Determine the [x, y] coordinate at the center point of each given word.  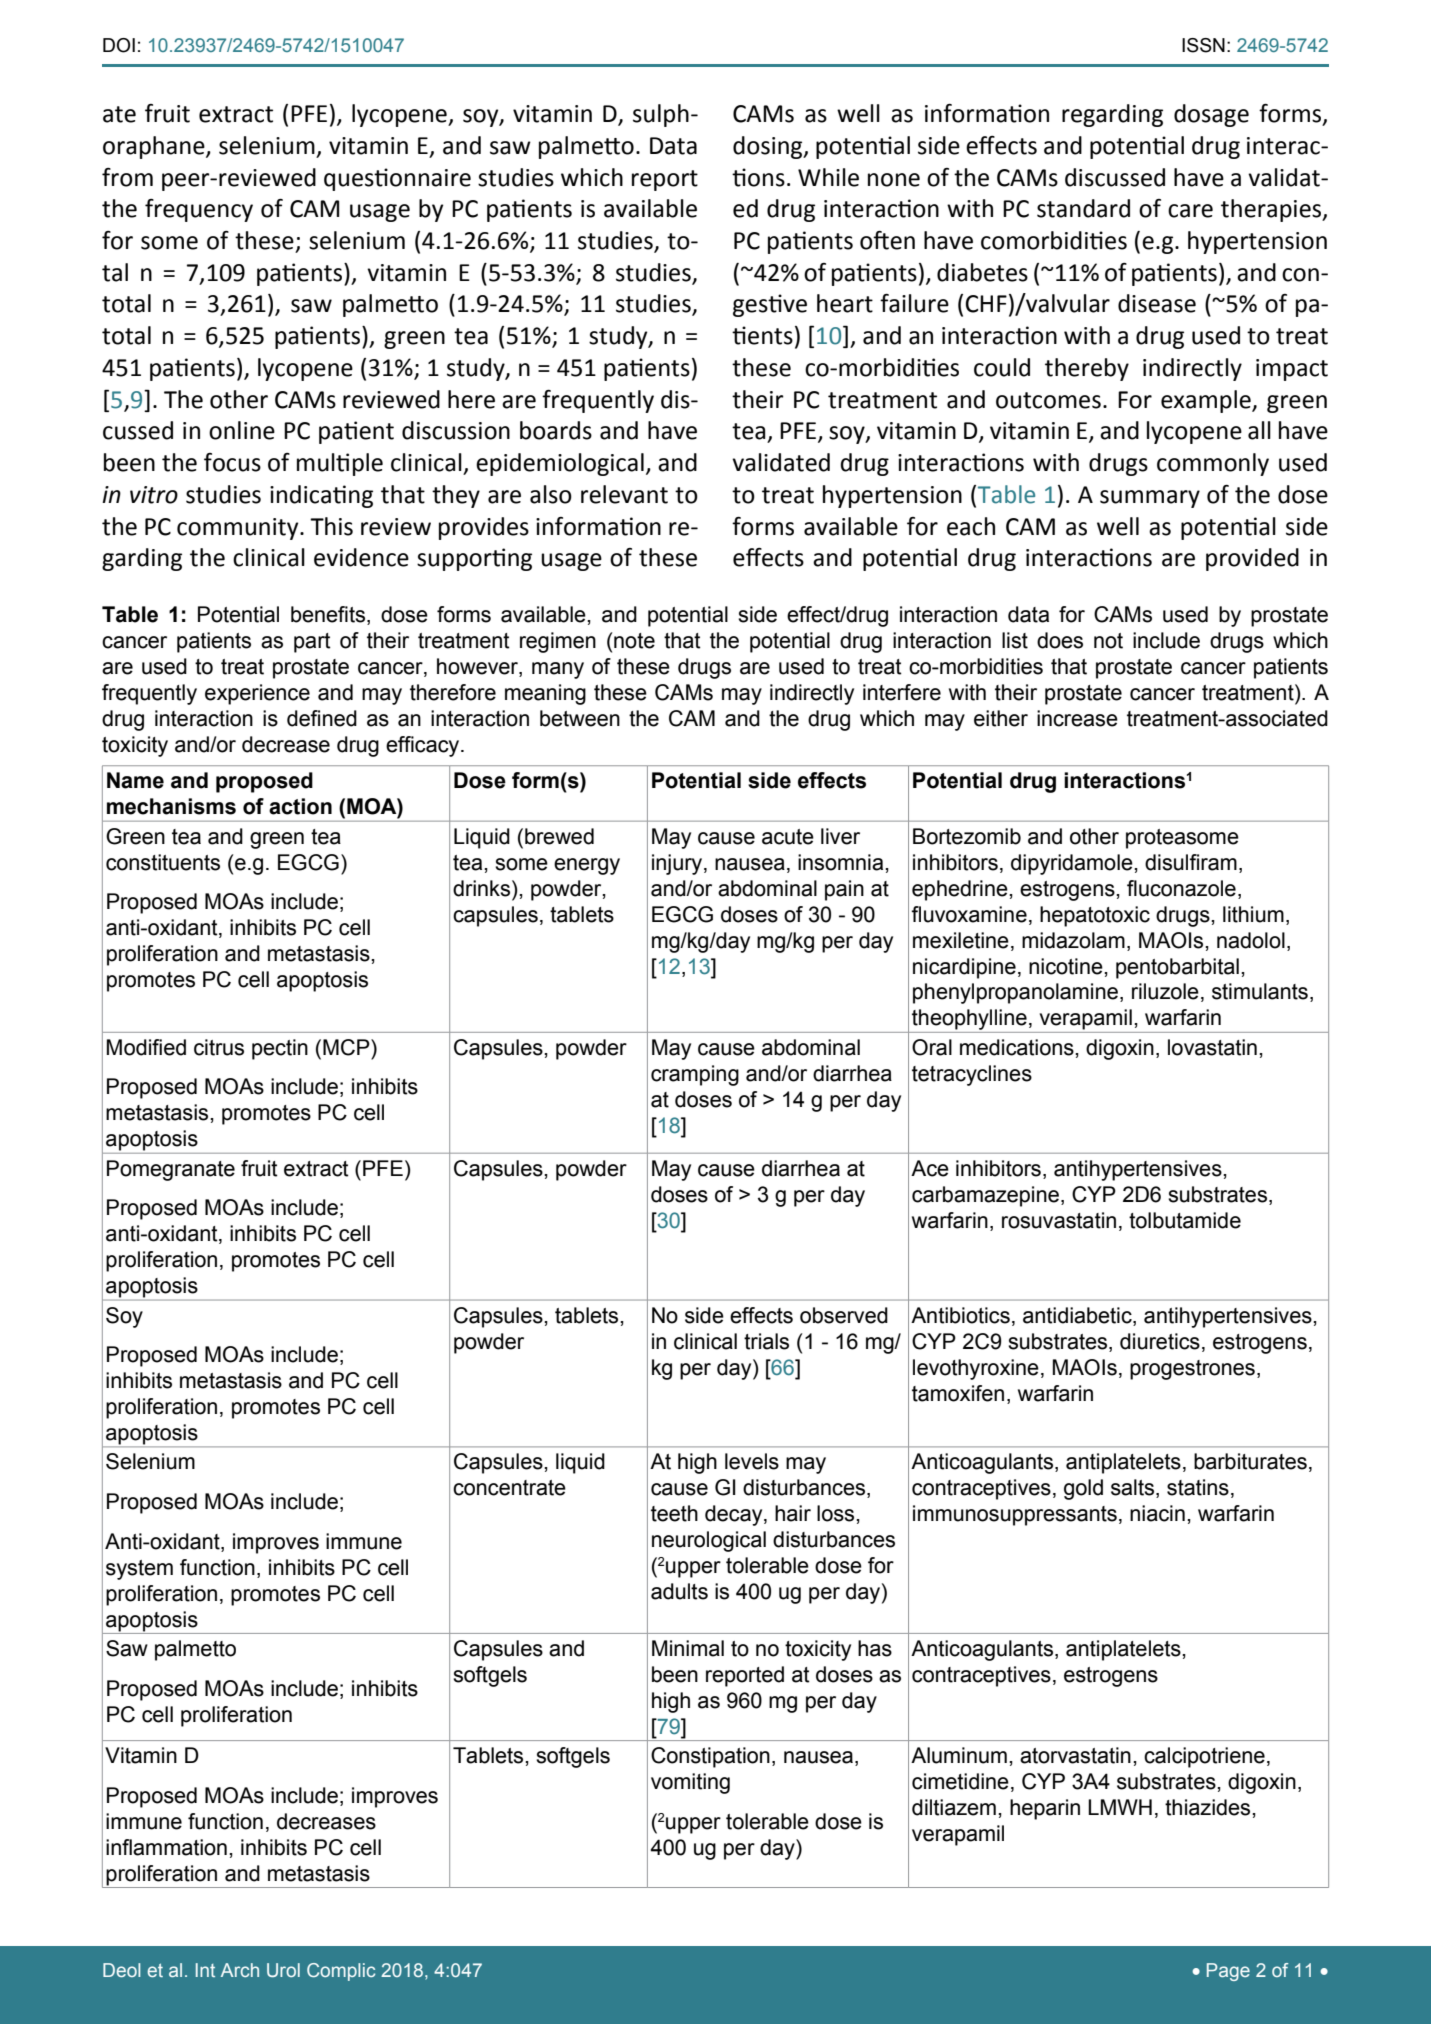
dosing [769, 147]
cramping [695, 1075]
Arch [240, 1970]
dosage [1211, 115]
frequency [199, 210]
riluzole [1165, 991]
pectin [280, 1049]
